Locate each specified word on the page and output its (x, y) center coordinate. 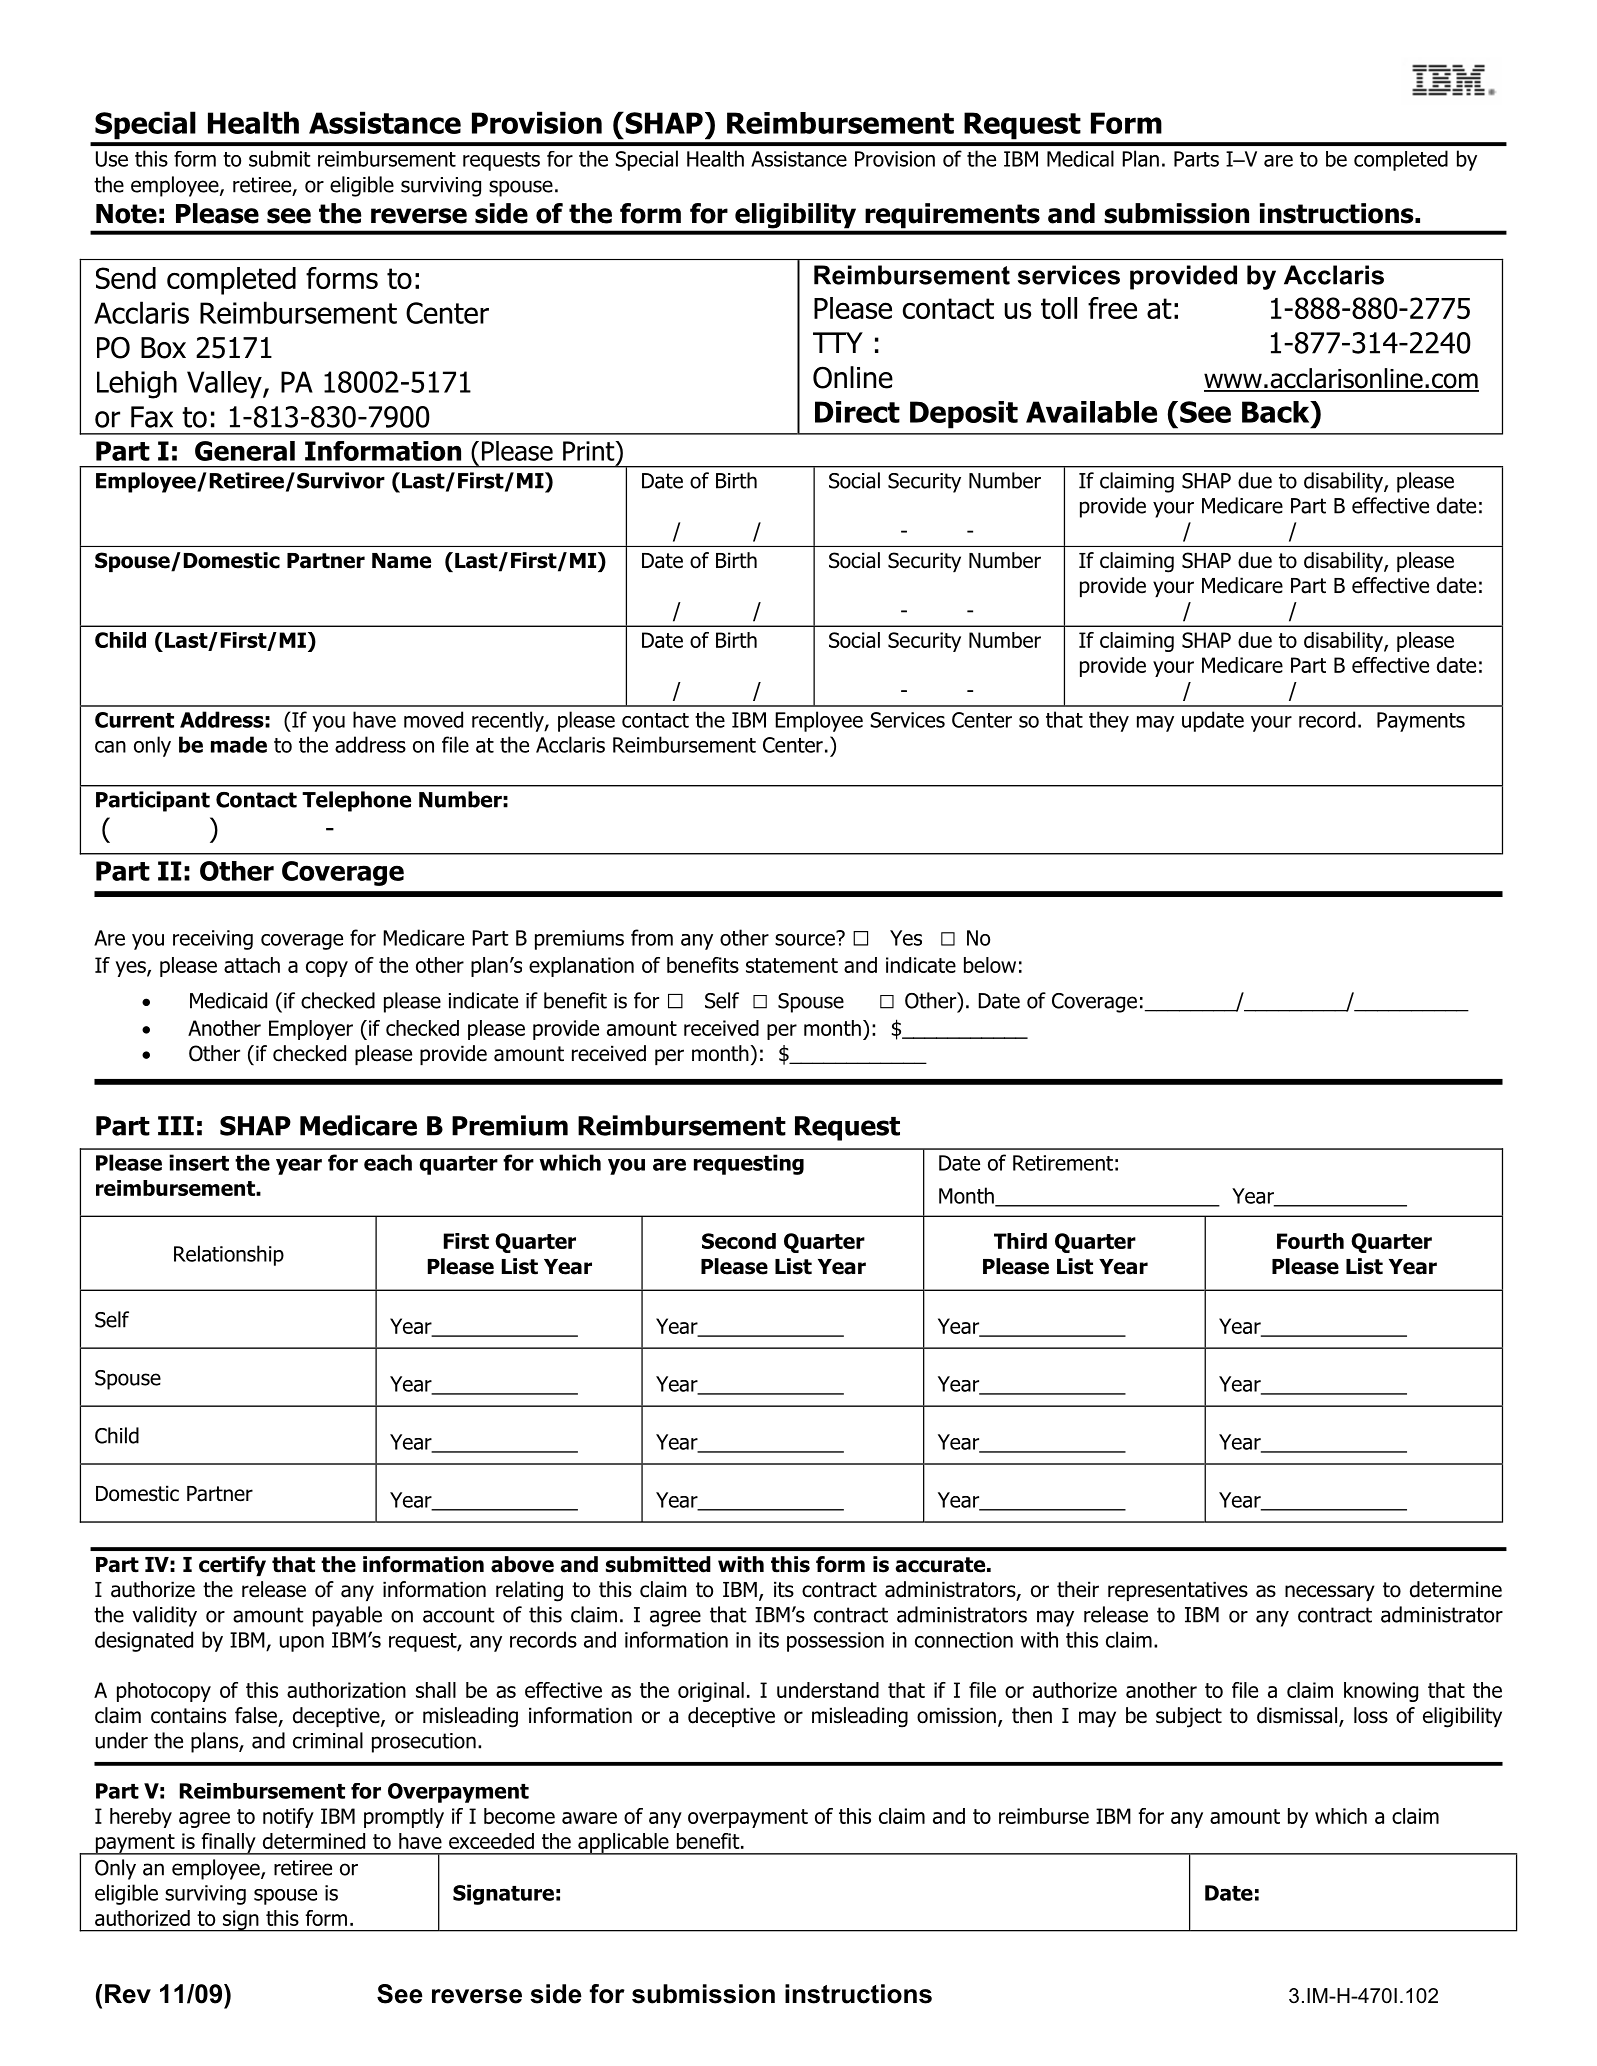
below (990, 965)
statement (792, 965)
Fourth (1310, 1241)
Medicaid (228, 1000)
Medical (1080, 158)
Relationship (229, 1255)
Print (590, 451)
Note (126, 214)
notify (288, 1818)
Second (739, 1241)
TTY (838, 342)
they (1109, 721)
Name (401, 561)
